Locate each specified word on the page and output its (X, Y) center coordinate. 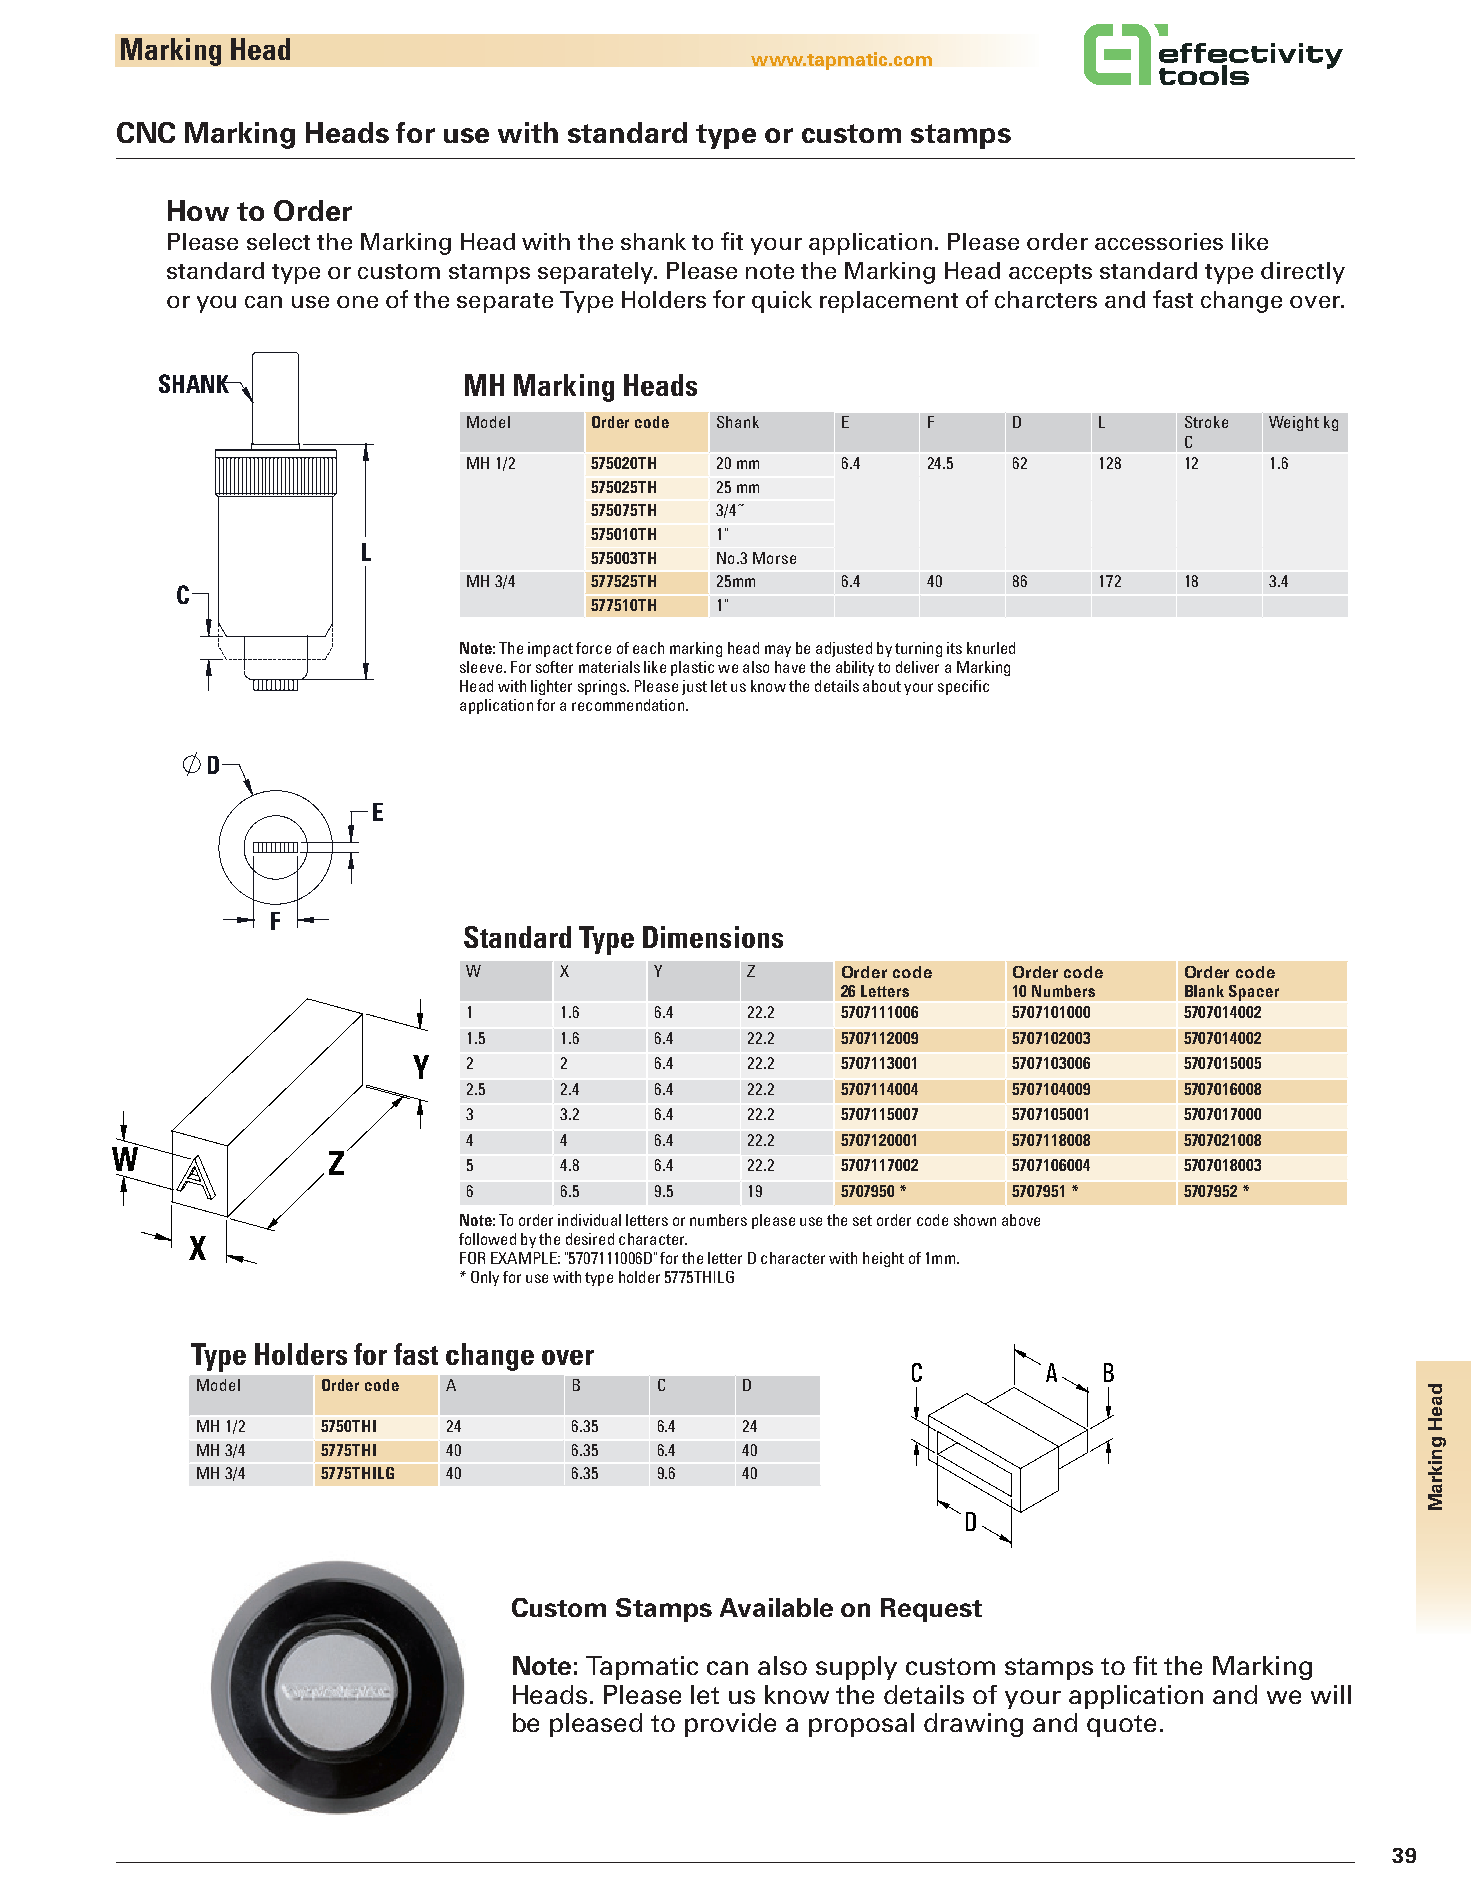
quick (782, 302)
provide (730, 1725)
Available (776, 1607)
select (278, 241)
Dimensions (713, 937)
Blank (1204, 991)
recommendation (628, 705)
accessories (1159, 241)
